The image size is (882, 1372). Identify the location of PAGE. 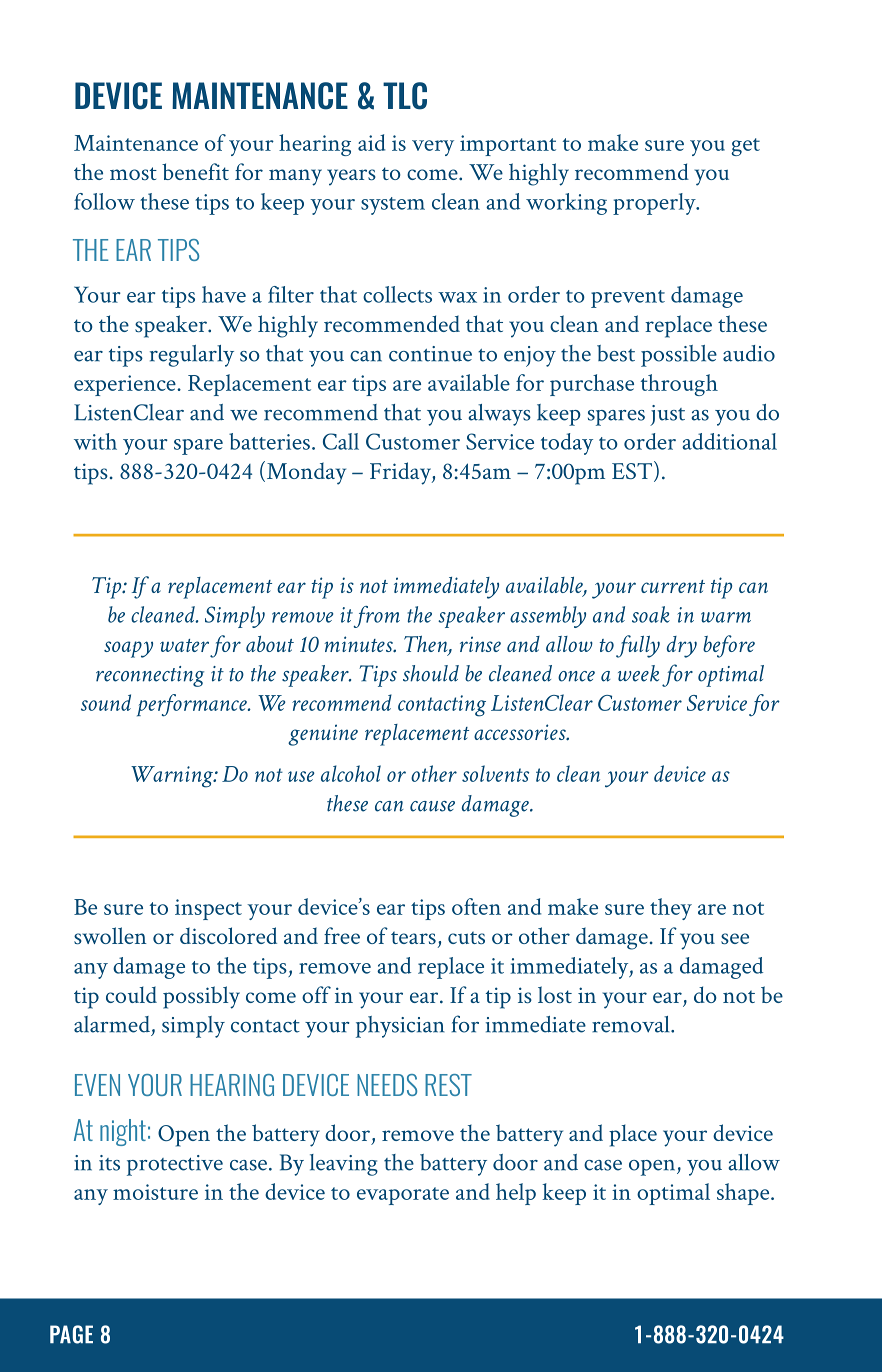
(71, 1334).
